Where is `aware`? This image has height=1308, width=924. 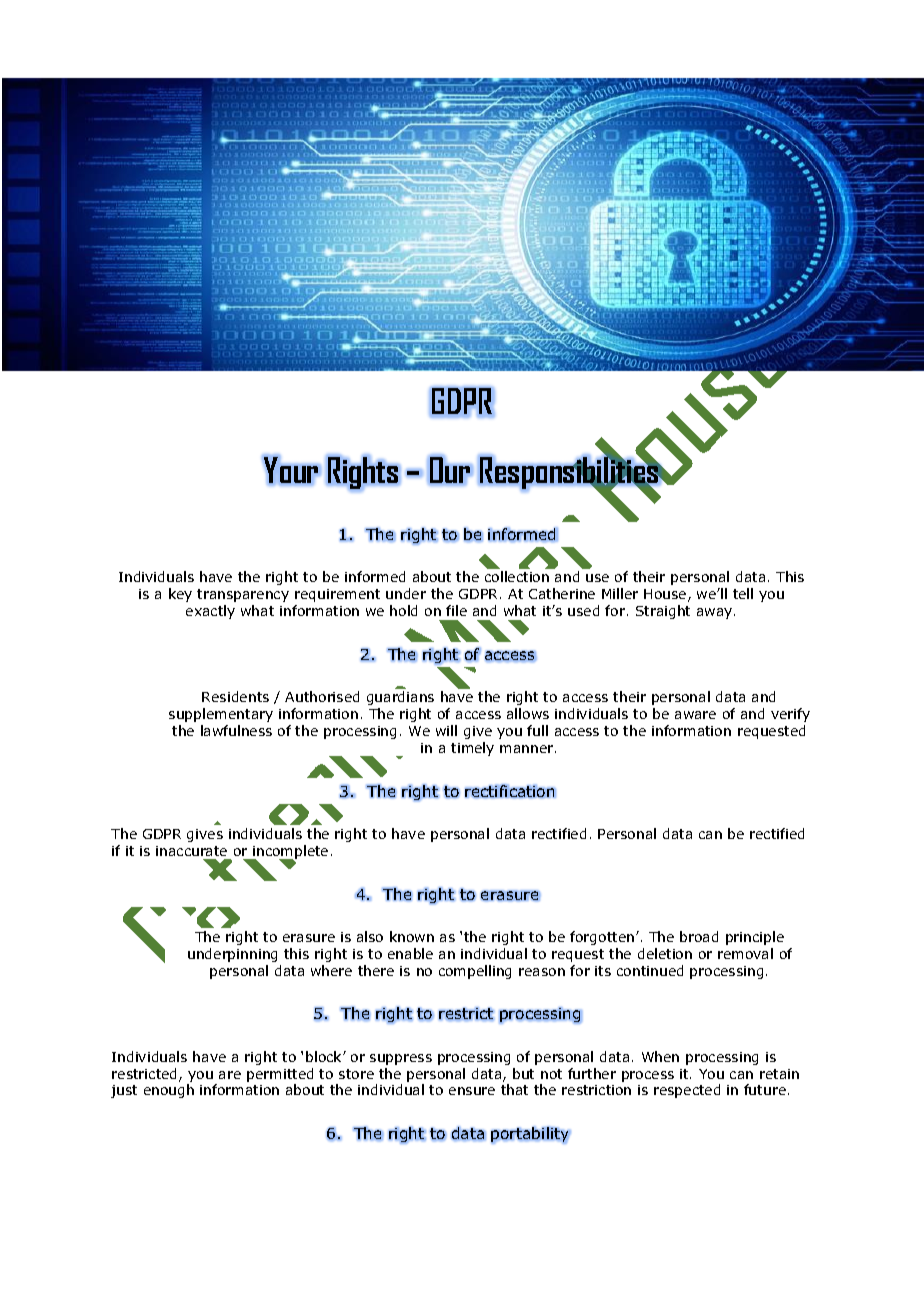 aware is located at coordinates (695, 715).
